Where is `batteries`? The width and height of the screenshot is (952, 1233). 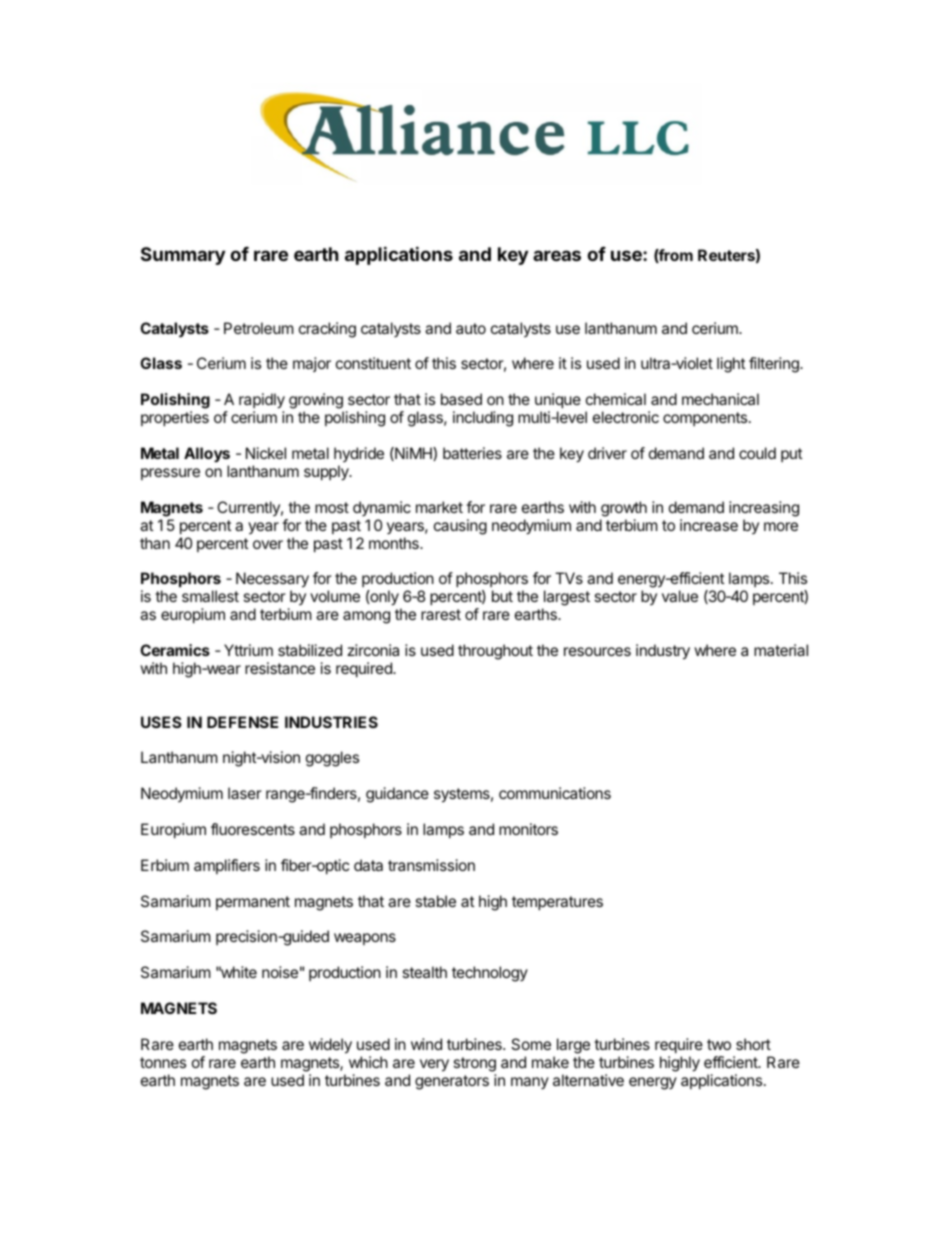
batteries is located at coordinates (472, 453).
